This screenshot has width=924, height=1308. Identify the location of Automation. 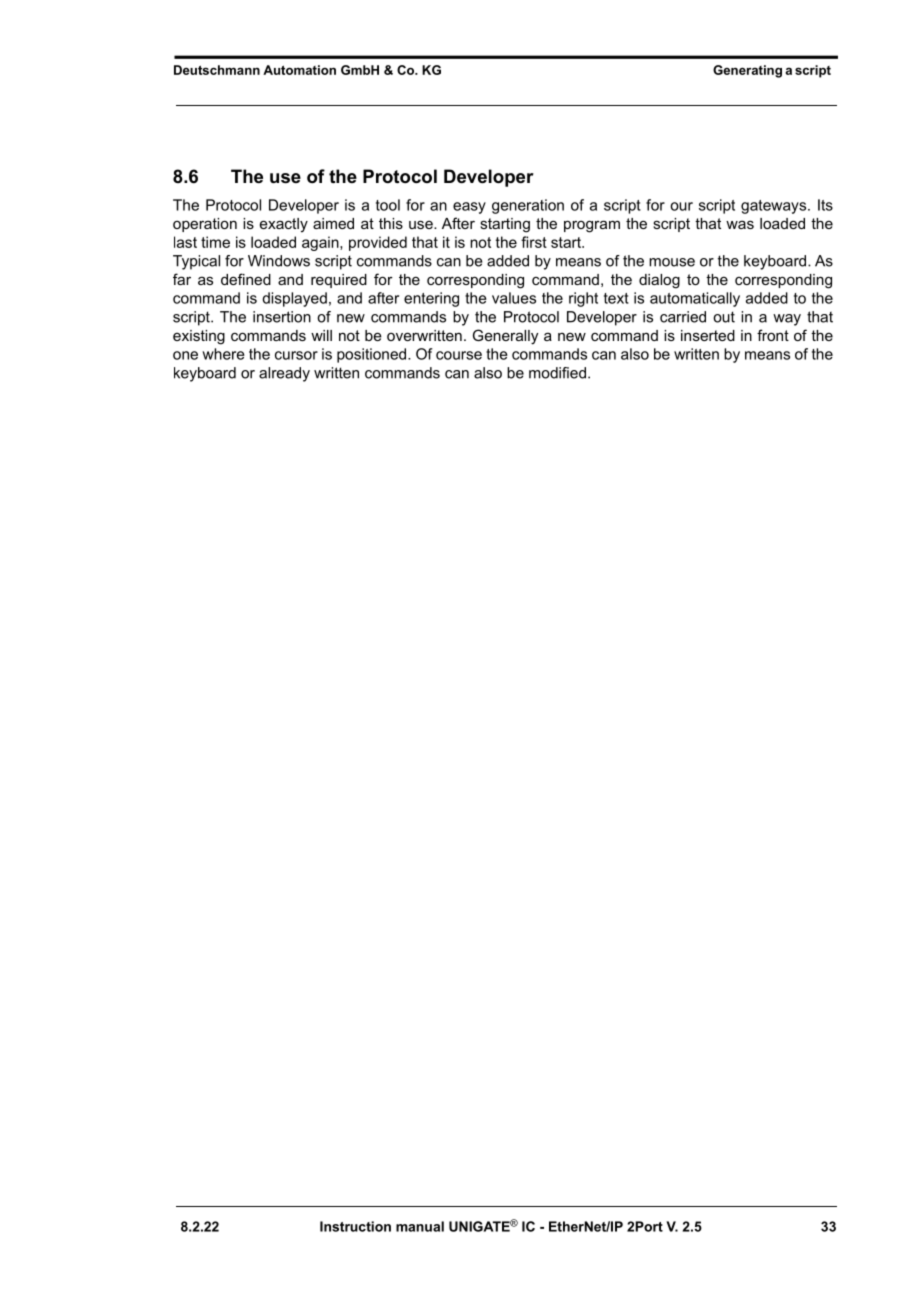
(299, 70).
